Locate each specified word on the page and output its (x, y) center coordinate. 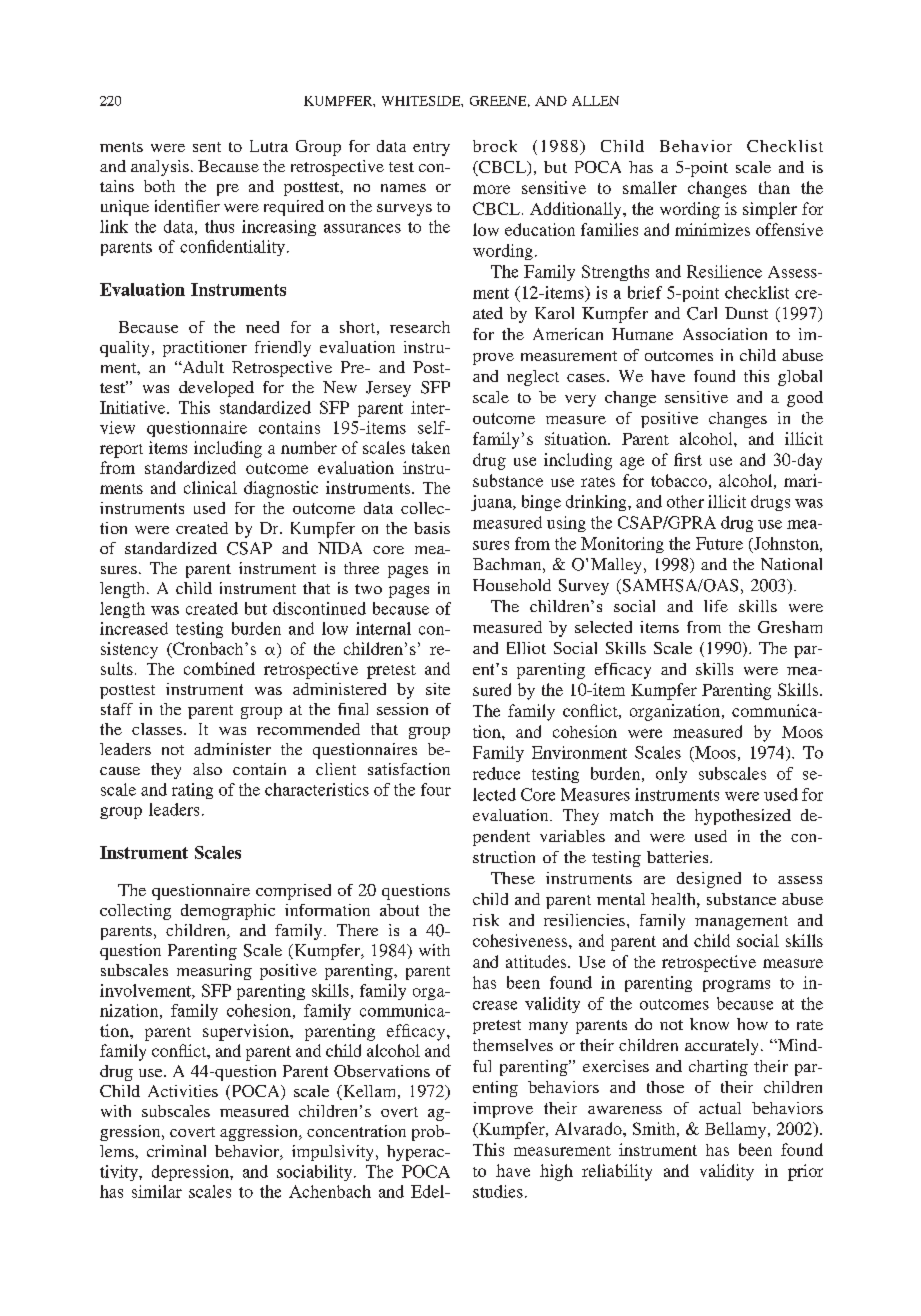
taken (431, 447)
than (774, 187)
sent (207, 147)
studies (498, 1191)
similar (157, 1191)
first (688, 459)
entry (431, 149)
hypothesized (743, 817)
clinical (210, 487)
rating (192, 791)
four (436, 789)
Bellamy (737, 1130)
